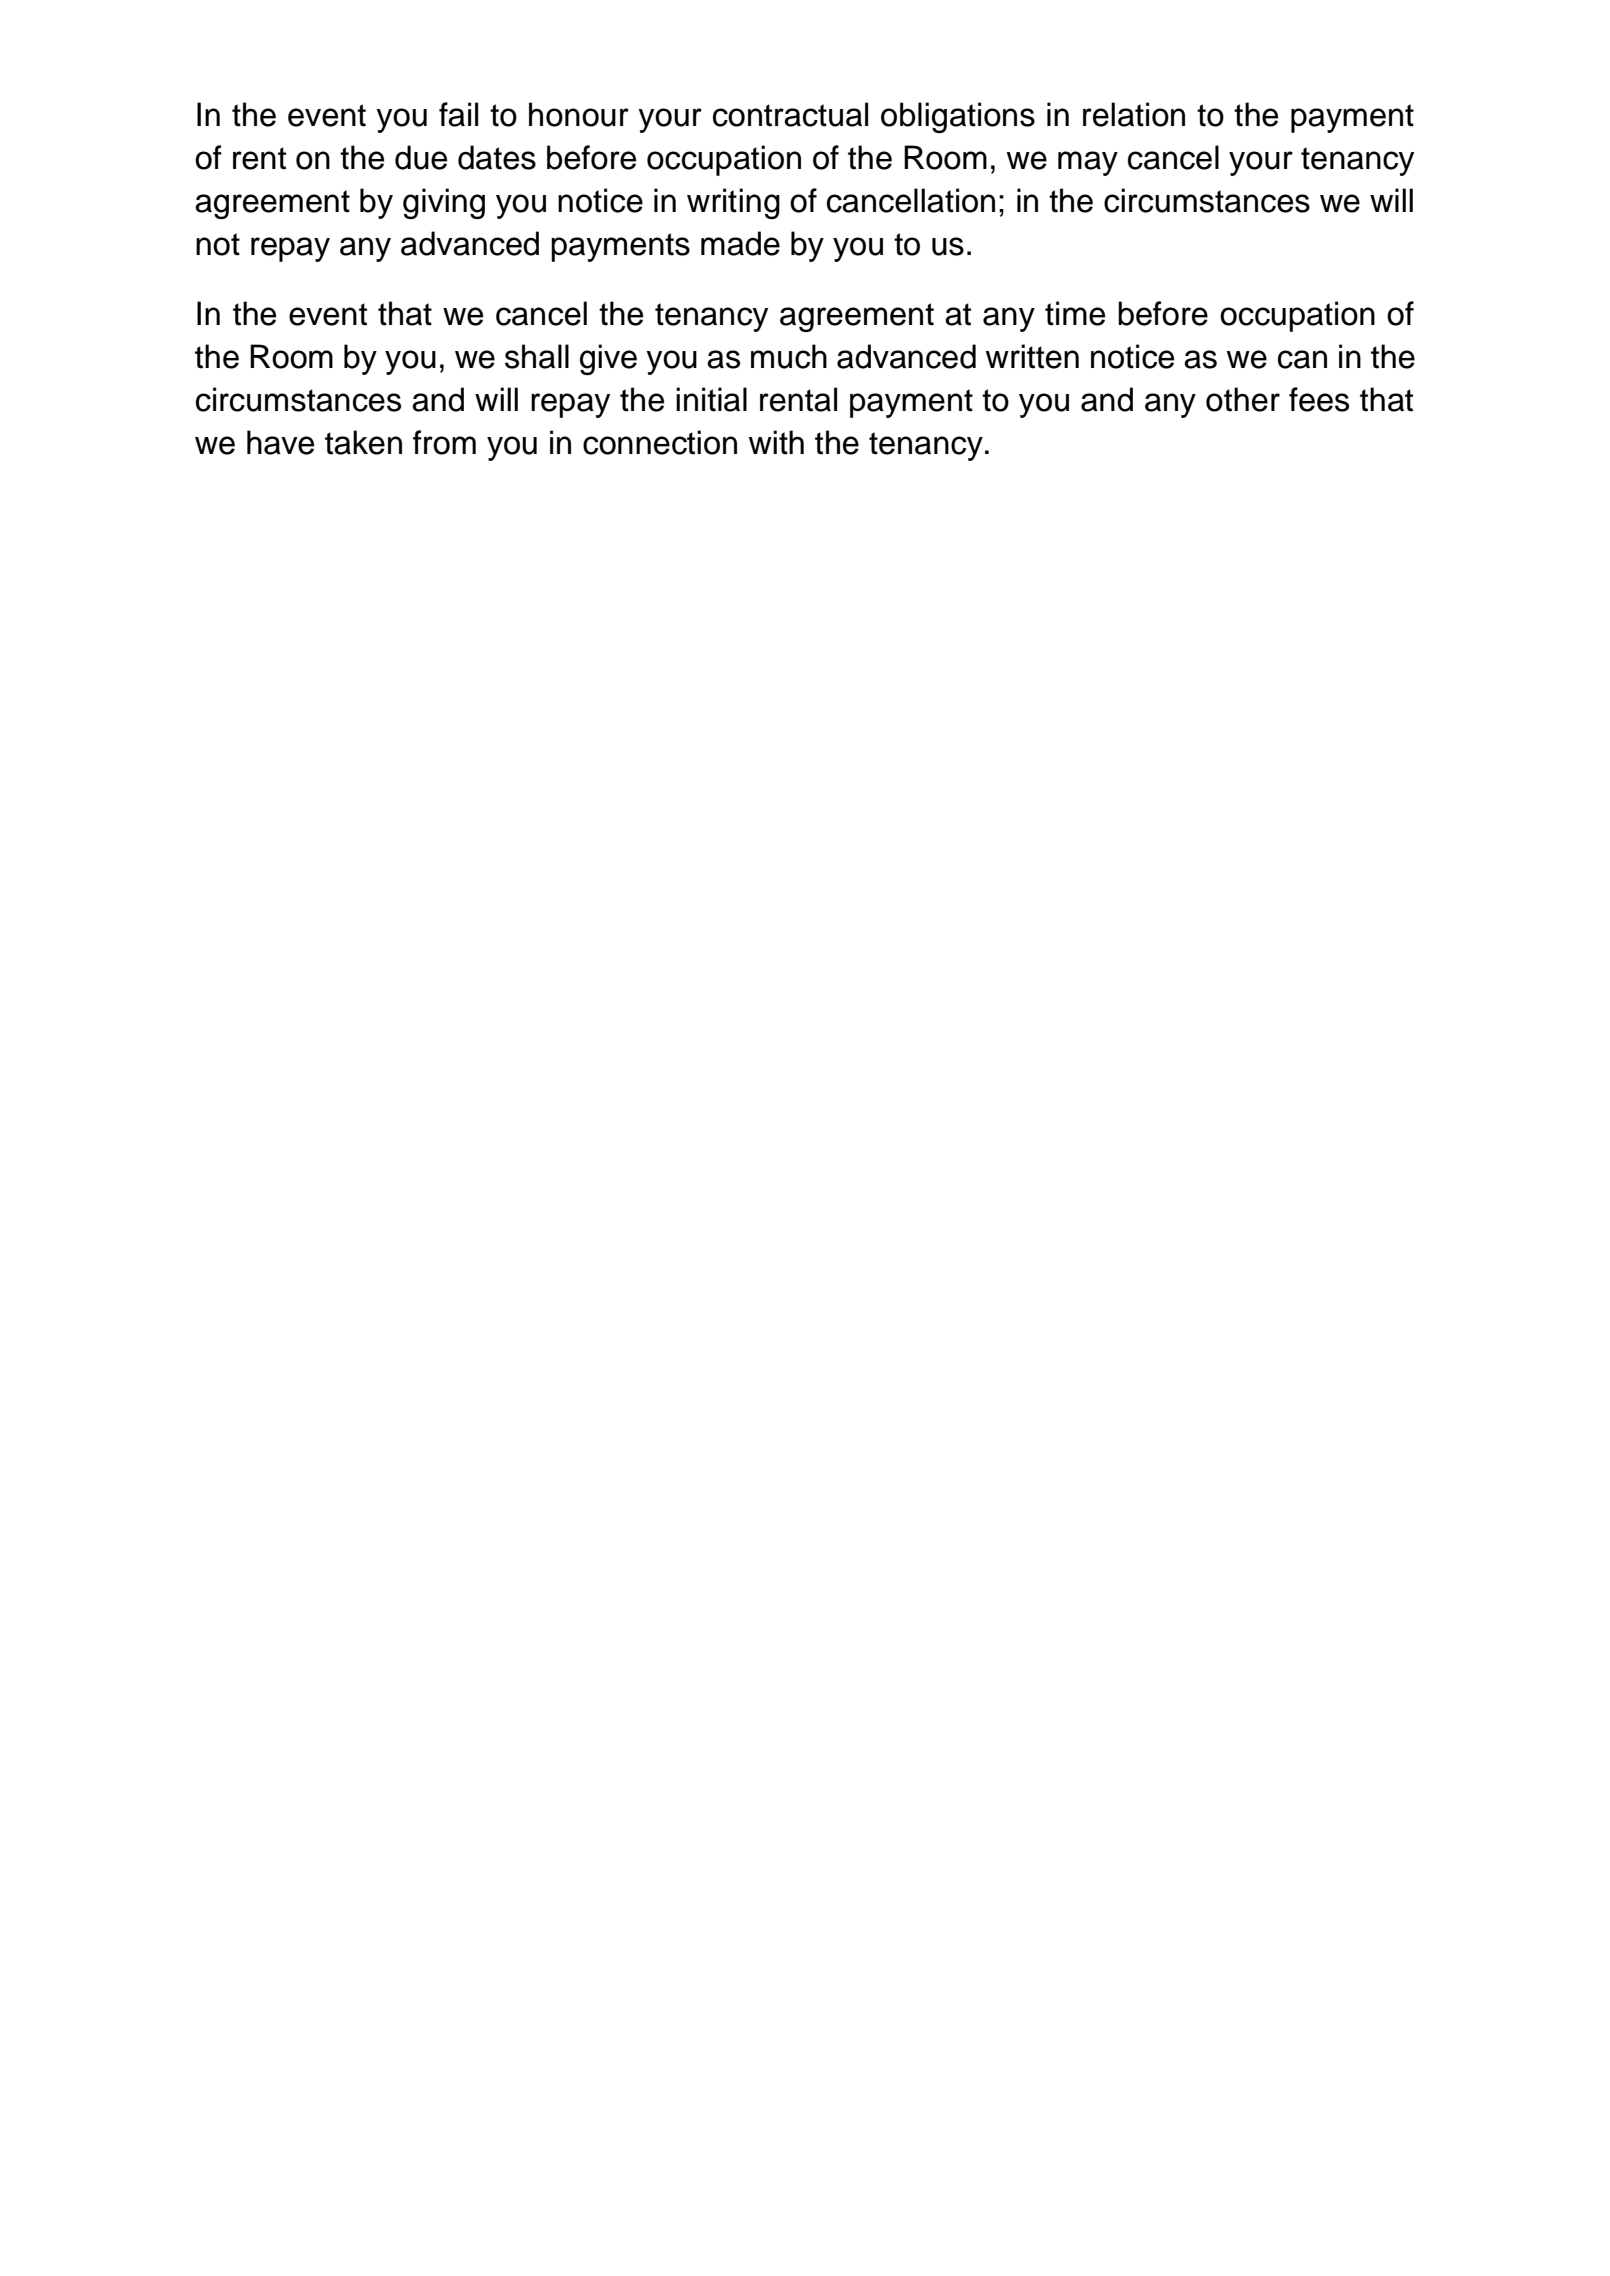  What do you see at coordinates (1032, 356) in the page?
I see `written` at bounding box center [1032, 356].
